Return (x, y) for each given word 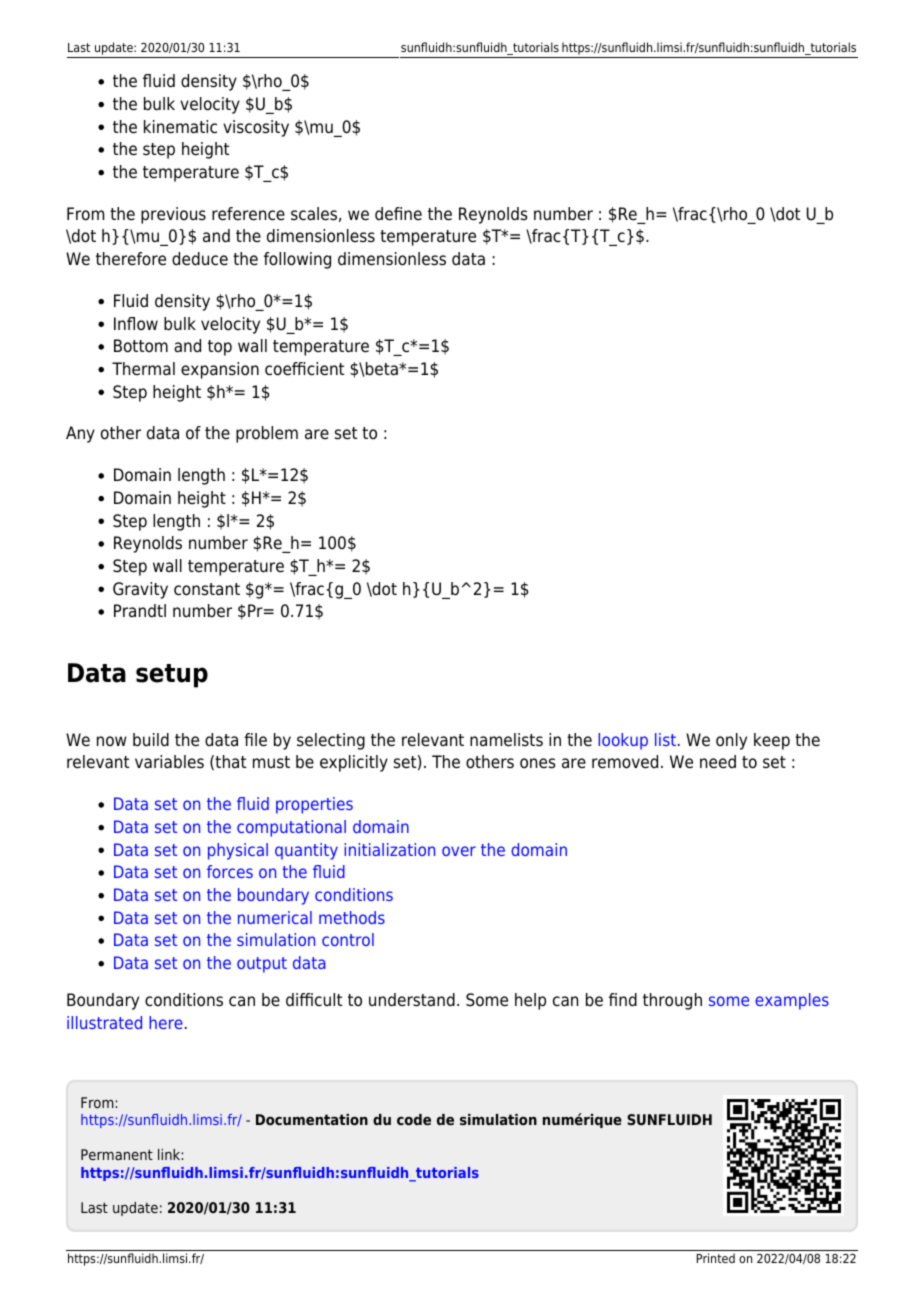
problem (267, 434)
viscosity (256, 128)
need (718, 762)
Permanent (117, 1154)
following (297, 260)
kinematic (180, 127)
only (731, 741)
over (459, 851)
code (414, 1119)
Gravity (140, 590)
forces (230, 871)
